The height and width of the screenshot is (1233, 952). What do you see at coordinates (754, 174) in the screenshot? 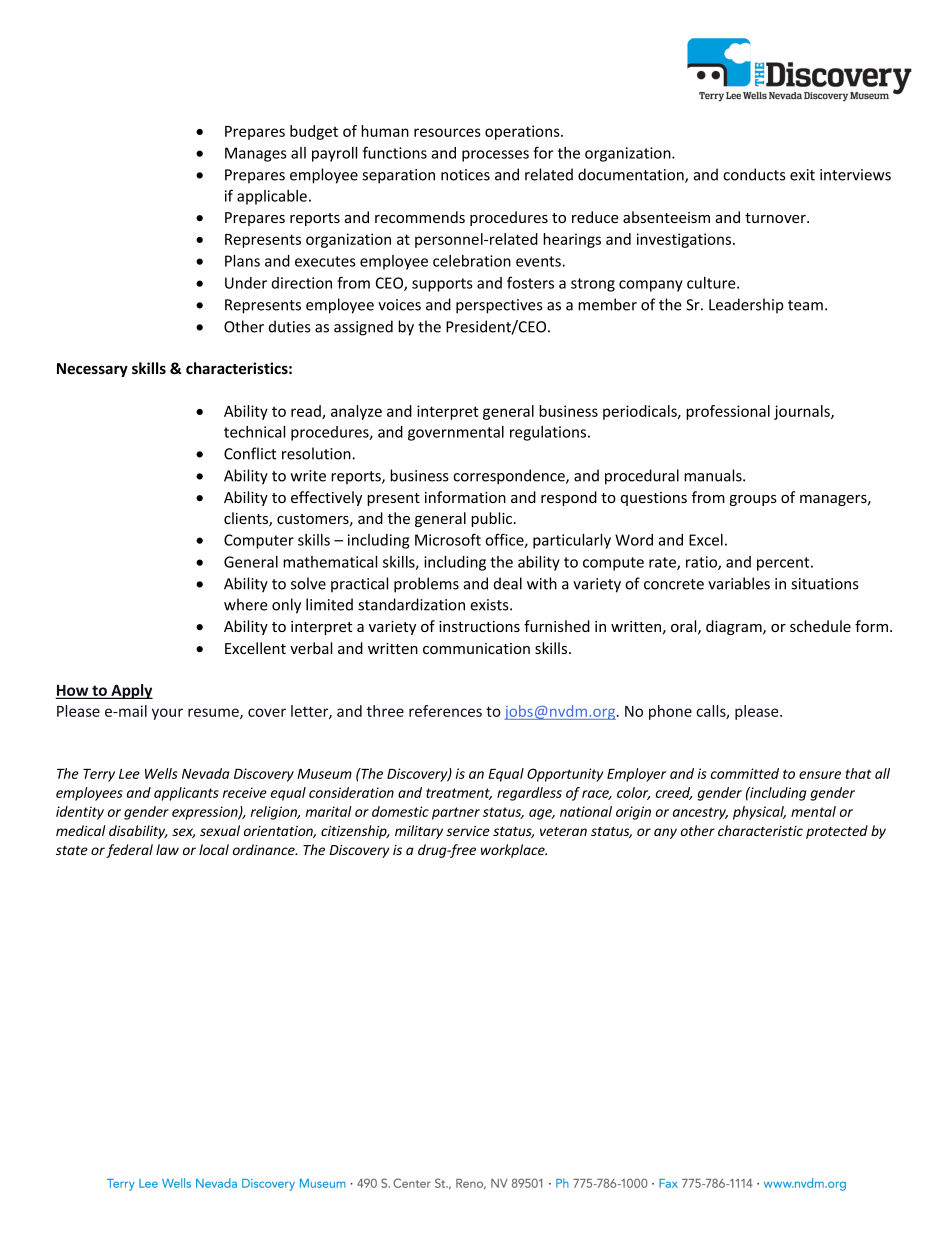
I see `conducts` at bounding box center [754, 174].
